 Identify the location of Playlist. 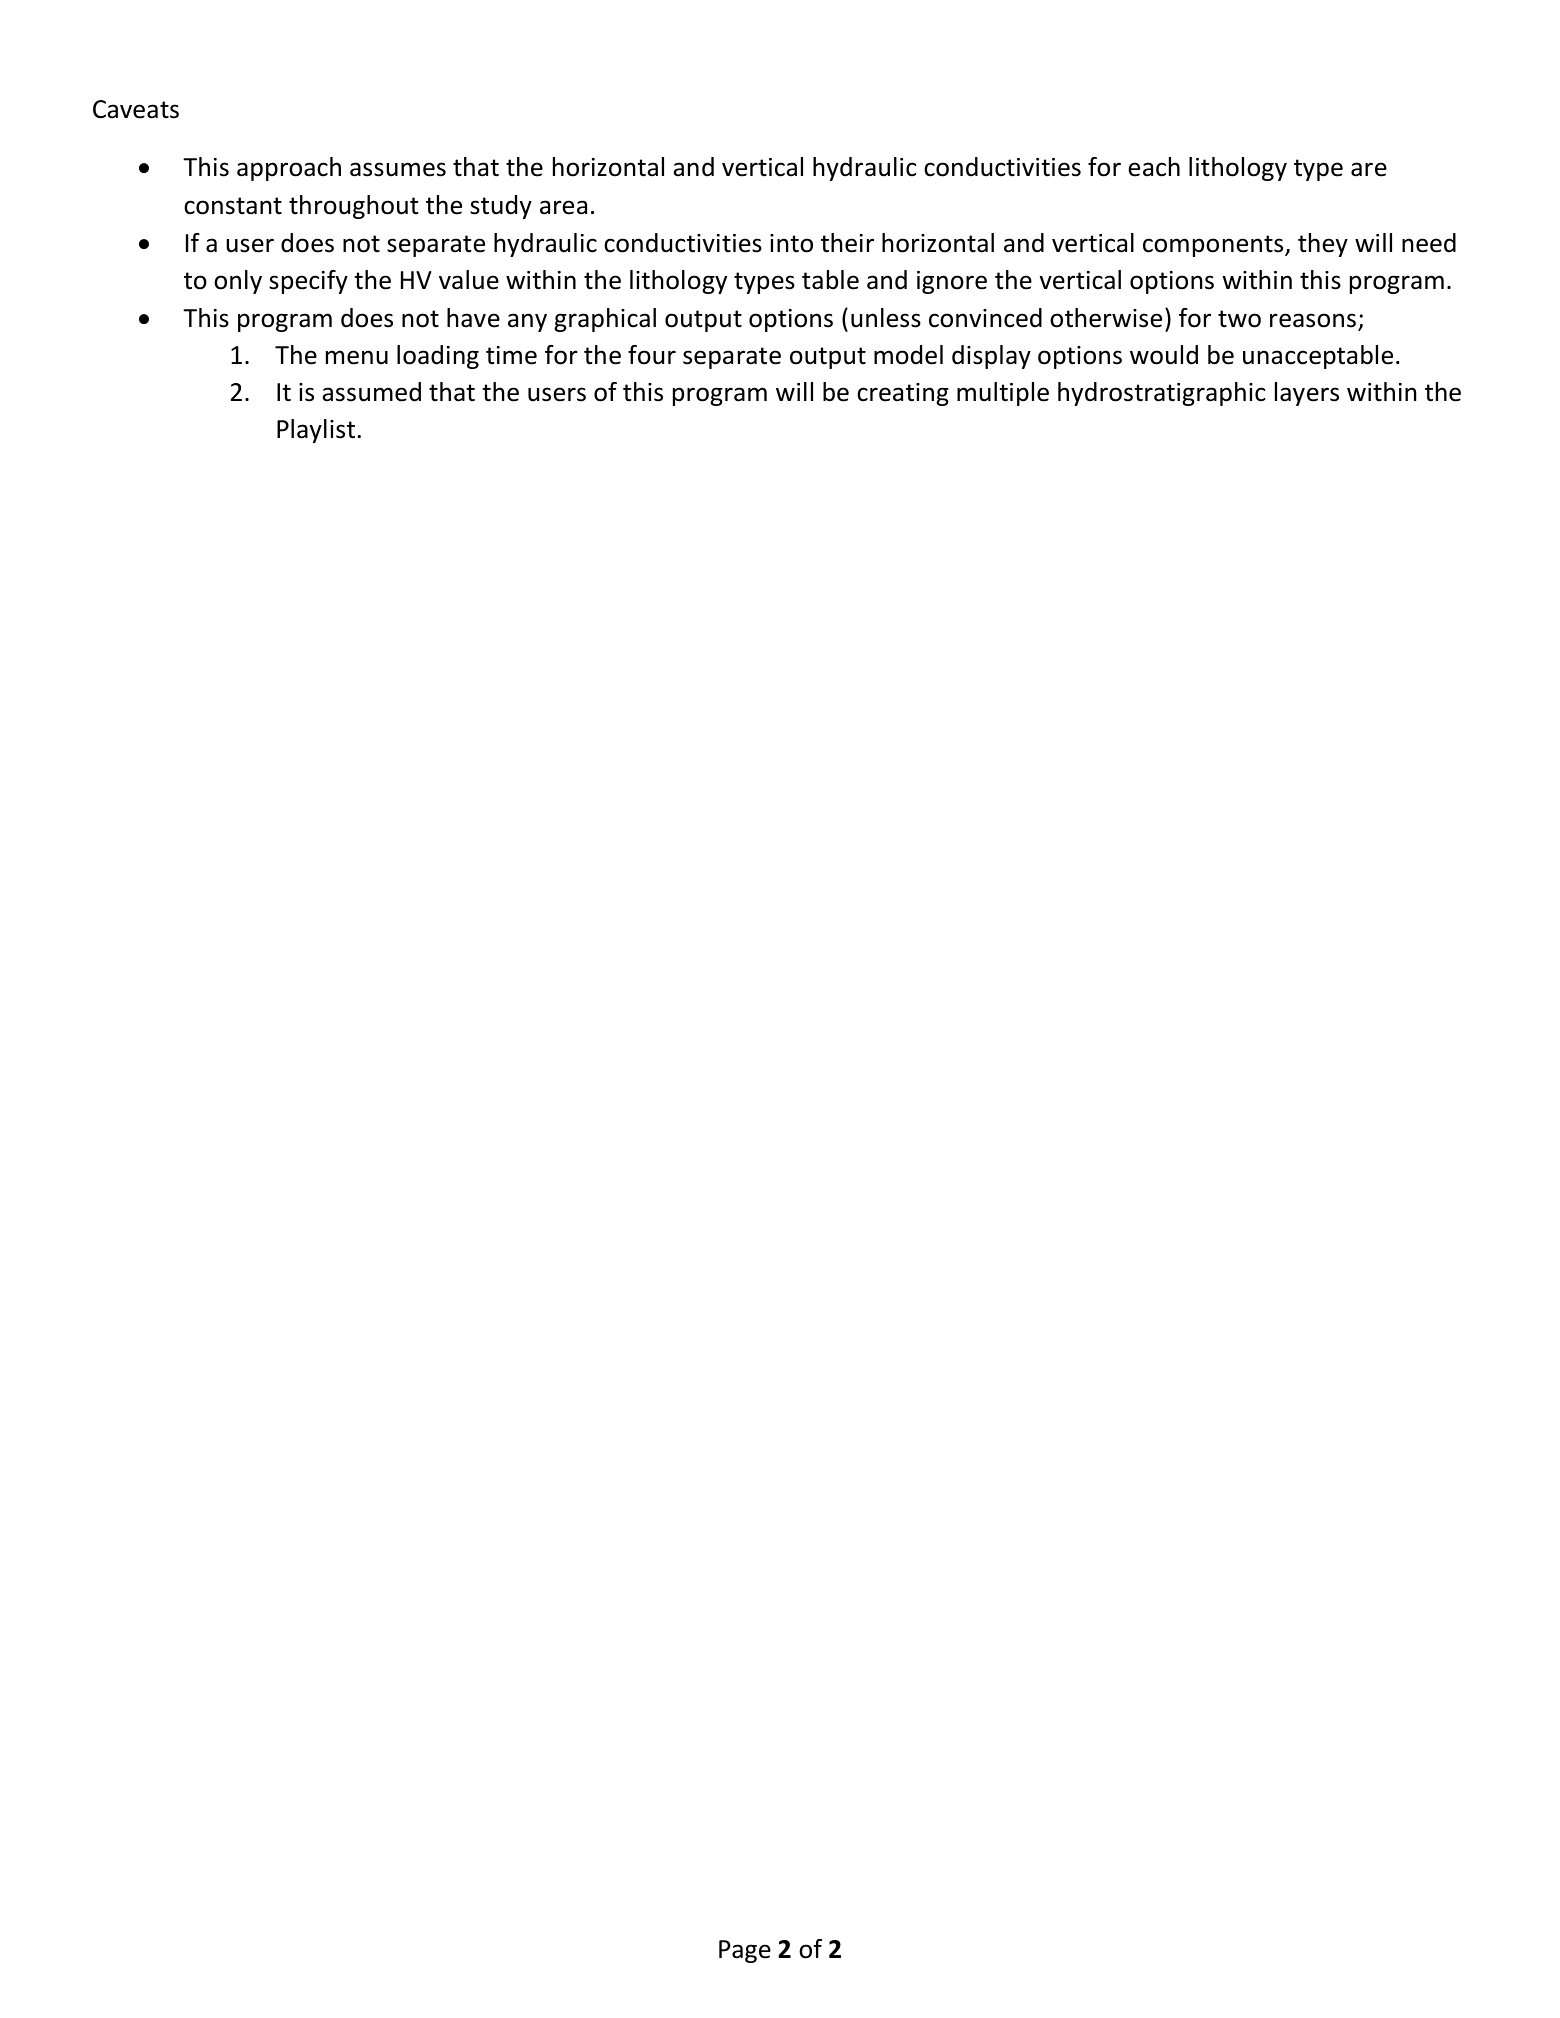
(316, 431).
